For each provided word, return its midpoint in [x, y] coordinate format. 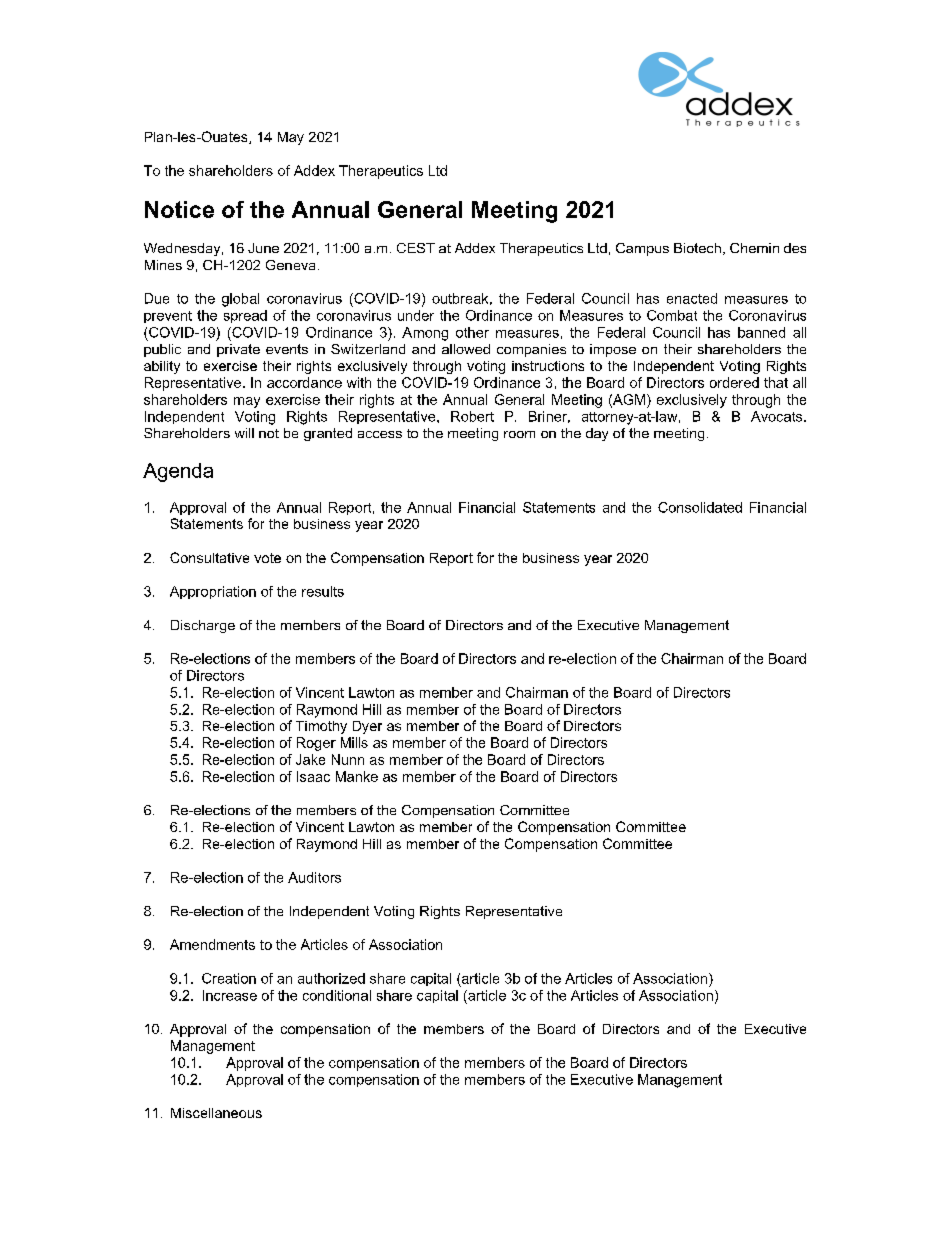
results [323, 591]
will [244, 433]
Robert [472, 416]
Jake [310, 759]
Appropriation [213, 592]
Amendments [212, 944]
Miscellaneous [216, 1113]
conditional [337, 995]
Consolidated [700, 507]
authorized [331, 978]
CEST [416, 248]
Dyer [367, 727]
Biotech [697, 248]
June [263, 248]
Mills [354, 742]
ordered [734, 382]
